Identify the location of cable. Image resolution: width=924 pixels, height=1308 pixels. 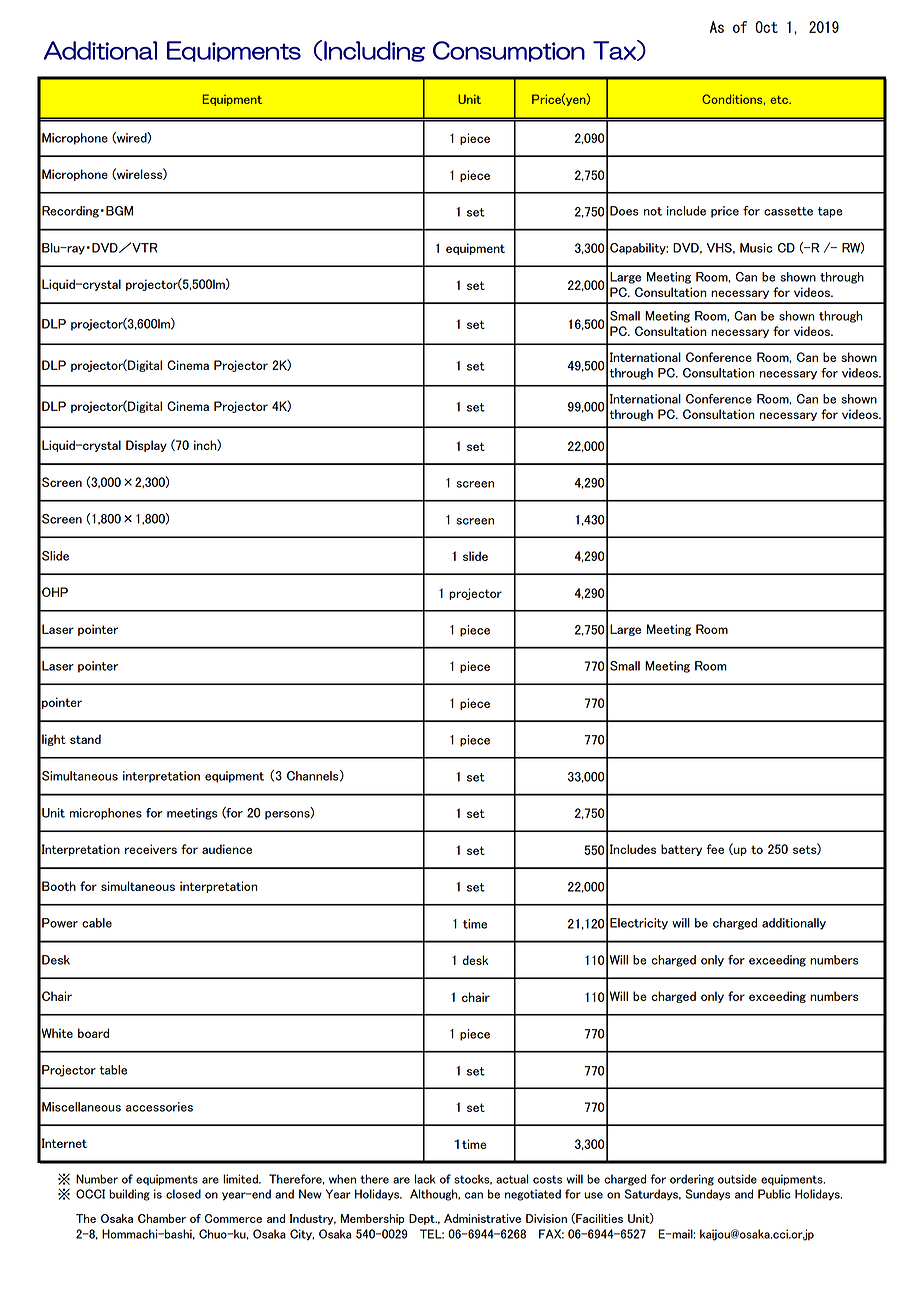
(97, 923).
